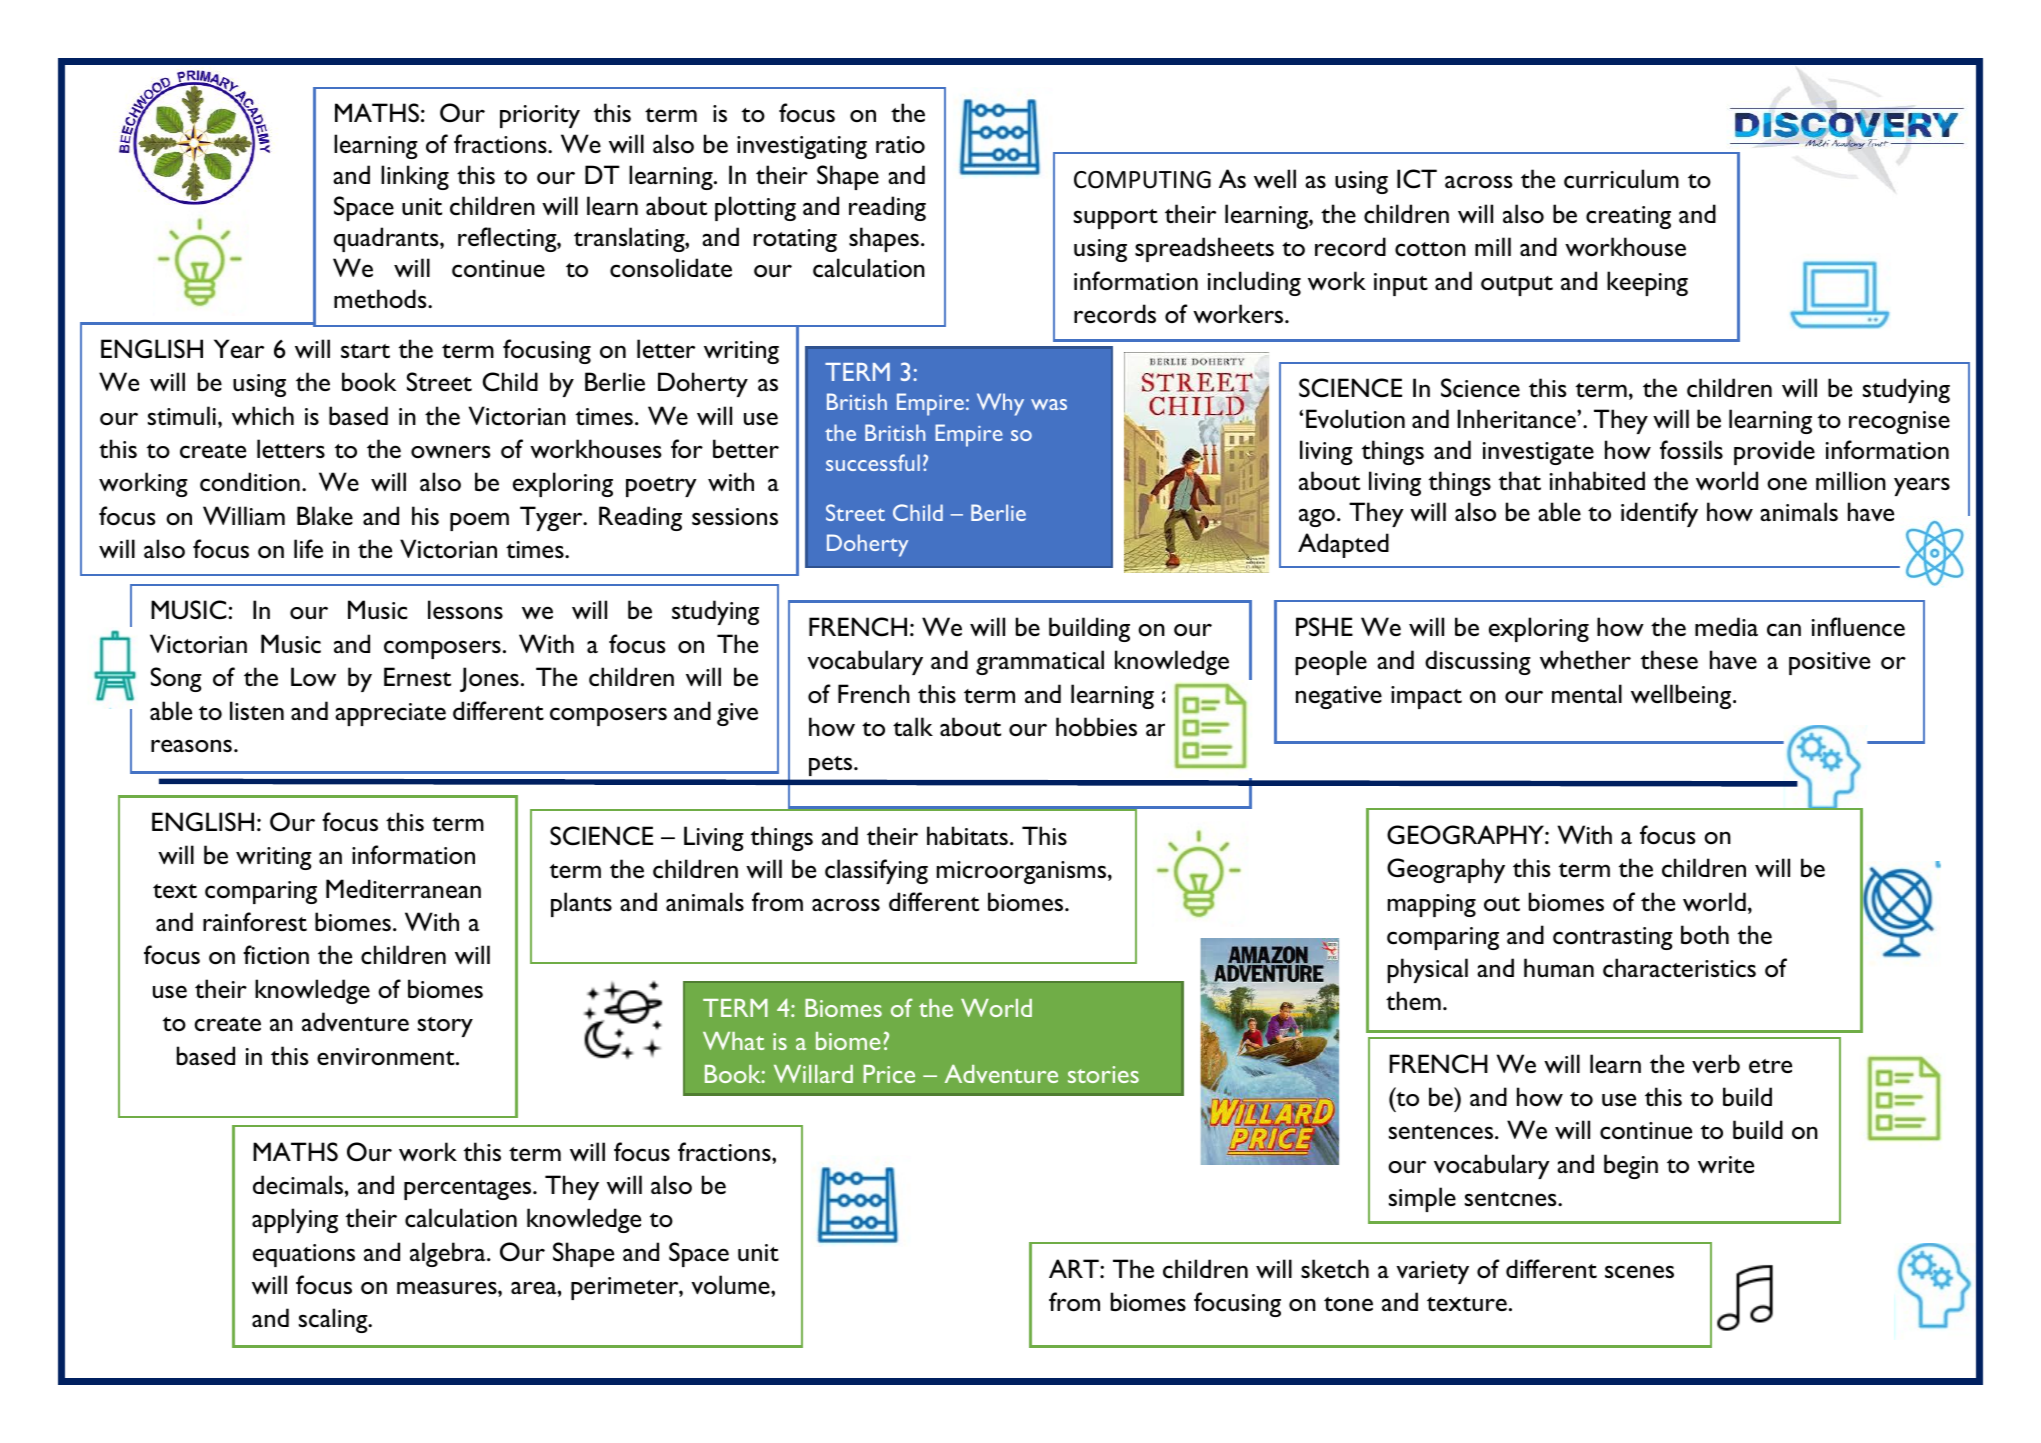  Describe the element at coordinates (415, 177) in the screenshot. I see `linking` at that location.
